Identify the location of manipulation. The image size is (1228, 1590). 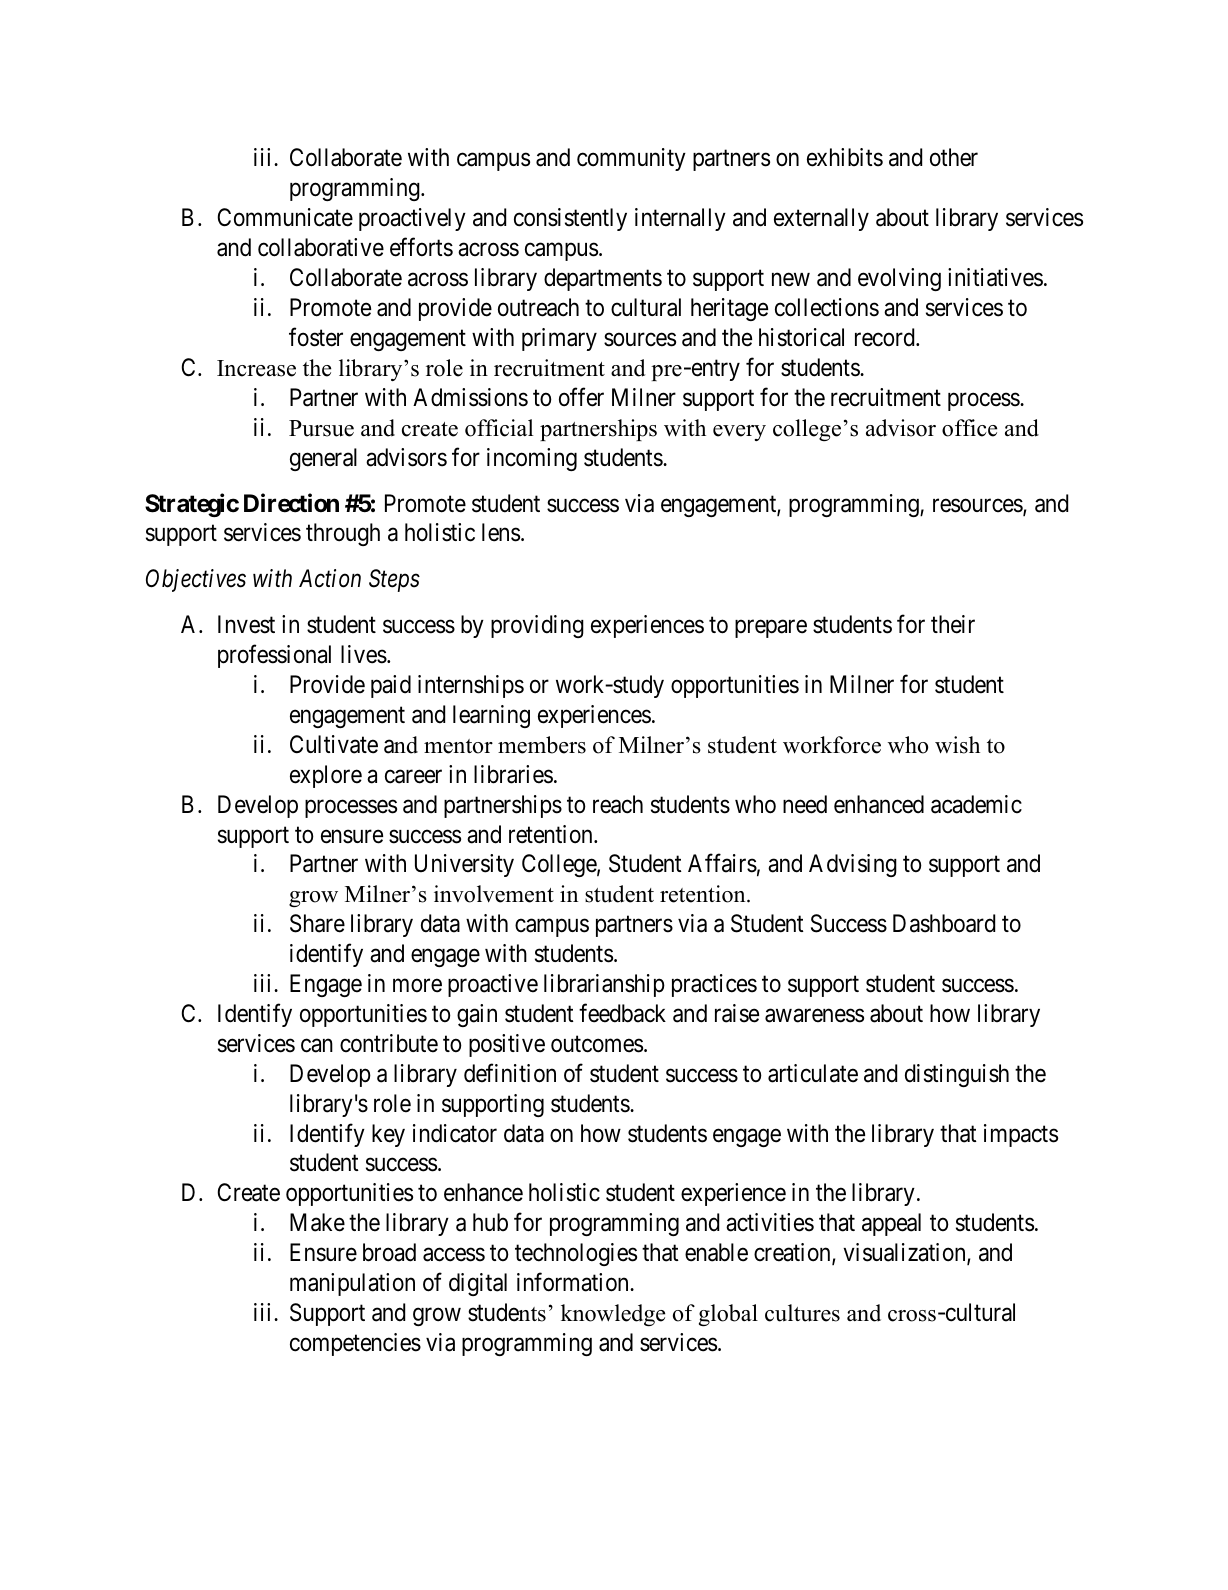
(352, 1284).
